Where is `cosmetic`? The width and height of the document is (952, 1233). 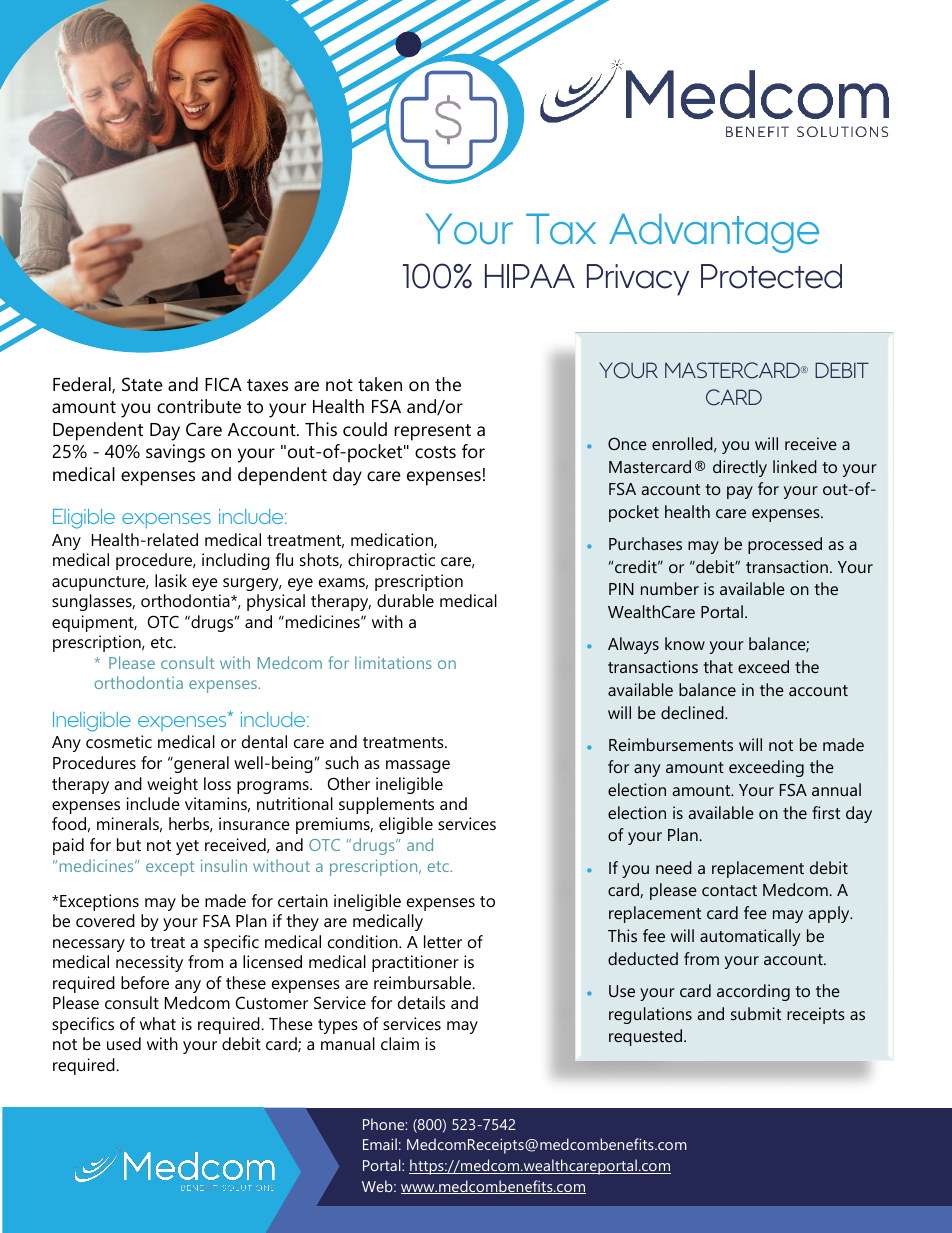 cosmetic is located at coordinates (119, 741).
